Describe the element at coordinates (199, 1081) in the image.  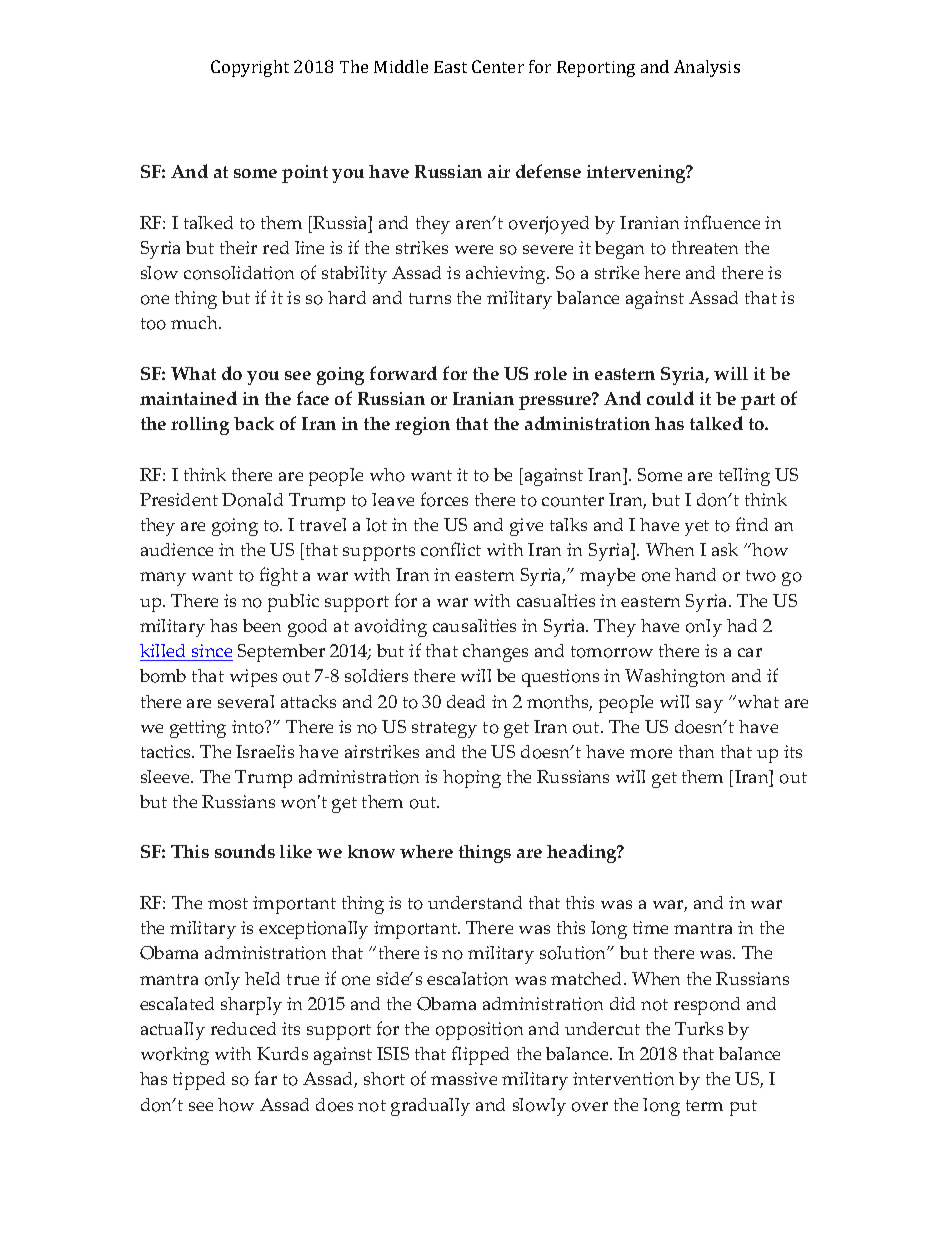
I see `tipped` at that location.
